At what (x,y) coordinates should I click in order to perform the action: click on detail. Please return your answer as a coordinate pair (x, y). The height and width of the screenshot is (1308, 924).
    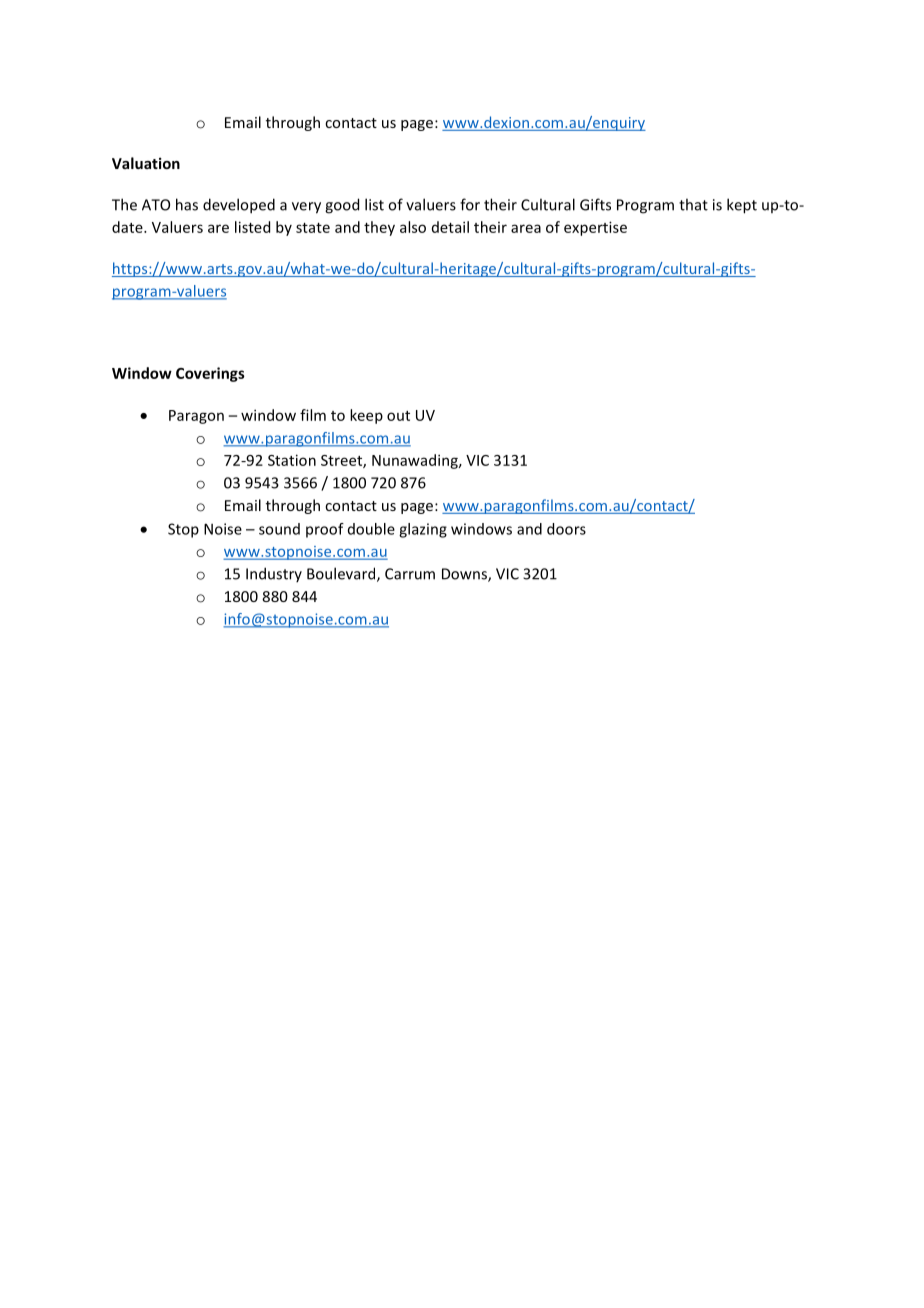
    Looking at the image, I should click on (450, 227).
